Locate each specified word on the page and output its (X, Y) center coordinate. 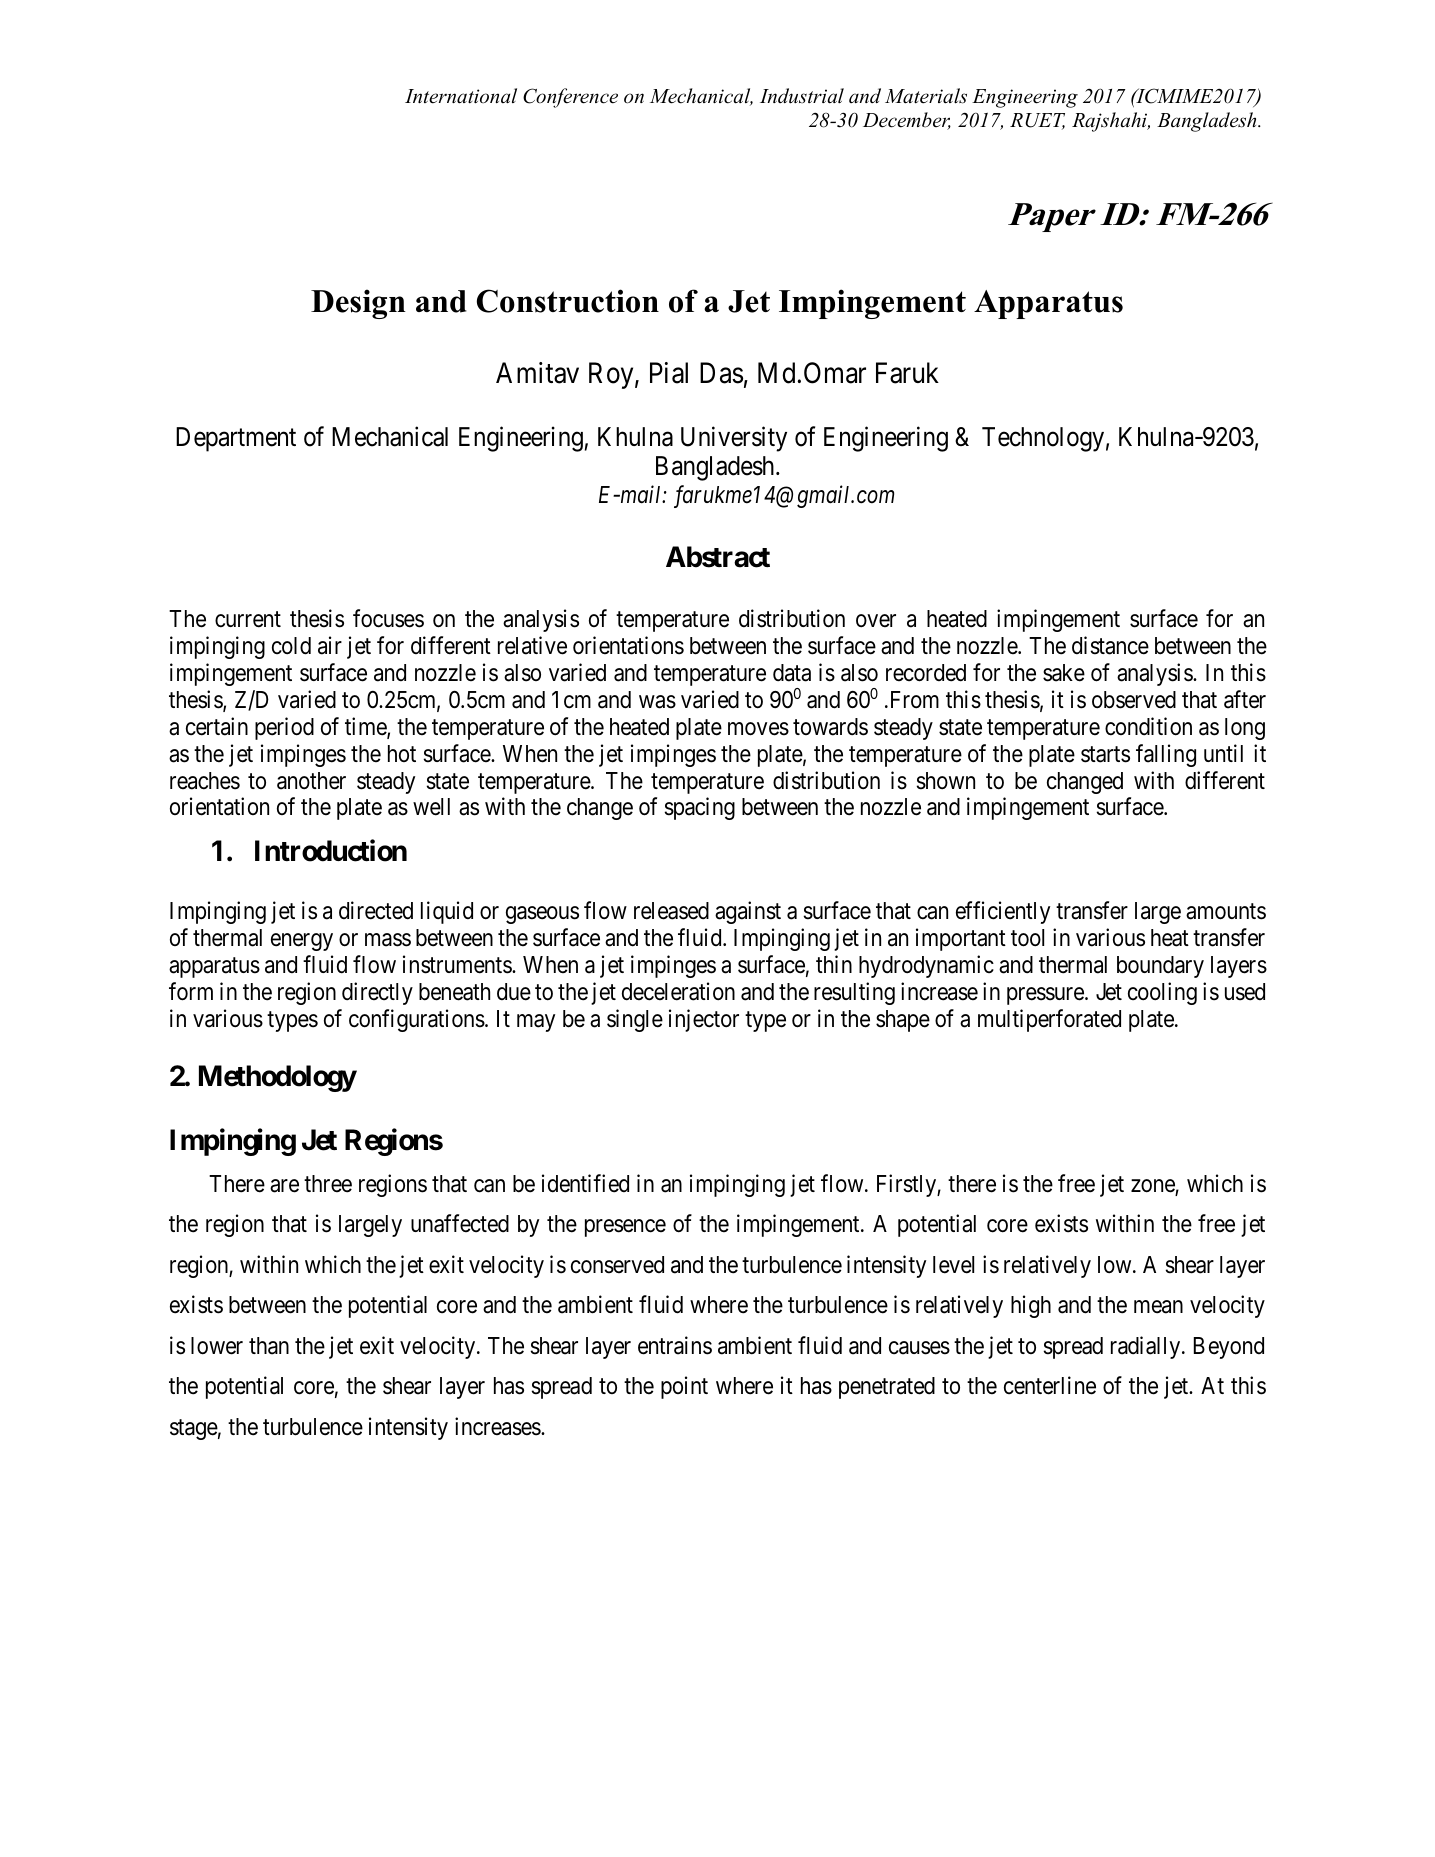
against (748, 912)
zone (1153, 1187)
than (269, 1346)
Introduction (331, 851)
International (461, 96)
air (330, 645)
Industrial (802, 96)
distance (1110, 645)
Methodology (278, 1078)
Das (721, 373)
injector (704, 1020)
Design (358, 304)
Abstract (718, 557)
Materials (926, 96)
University (734, 439)
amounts (1226, 912)
